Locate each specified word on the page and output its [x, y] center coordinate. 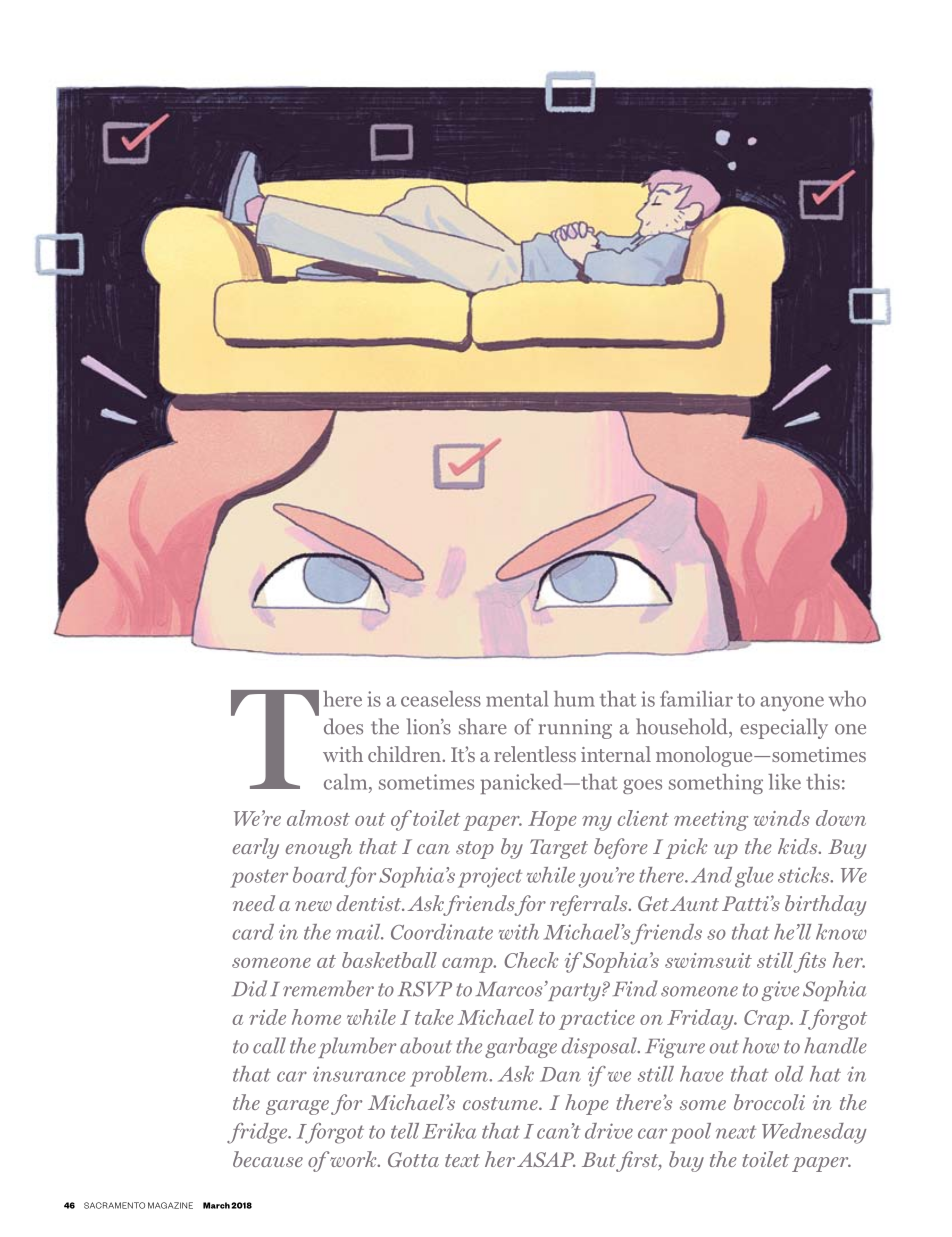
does [343, 726]
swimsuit [708, 960]
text [462, 1160]
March [216, 1205]
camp [468, 965]
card [253, 932]
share [483, 726]
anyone [792, 703]
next [736, 1132]
